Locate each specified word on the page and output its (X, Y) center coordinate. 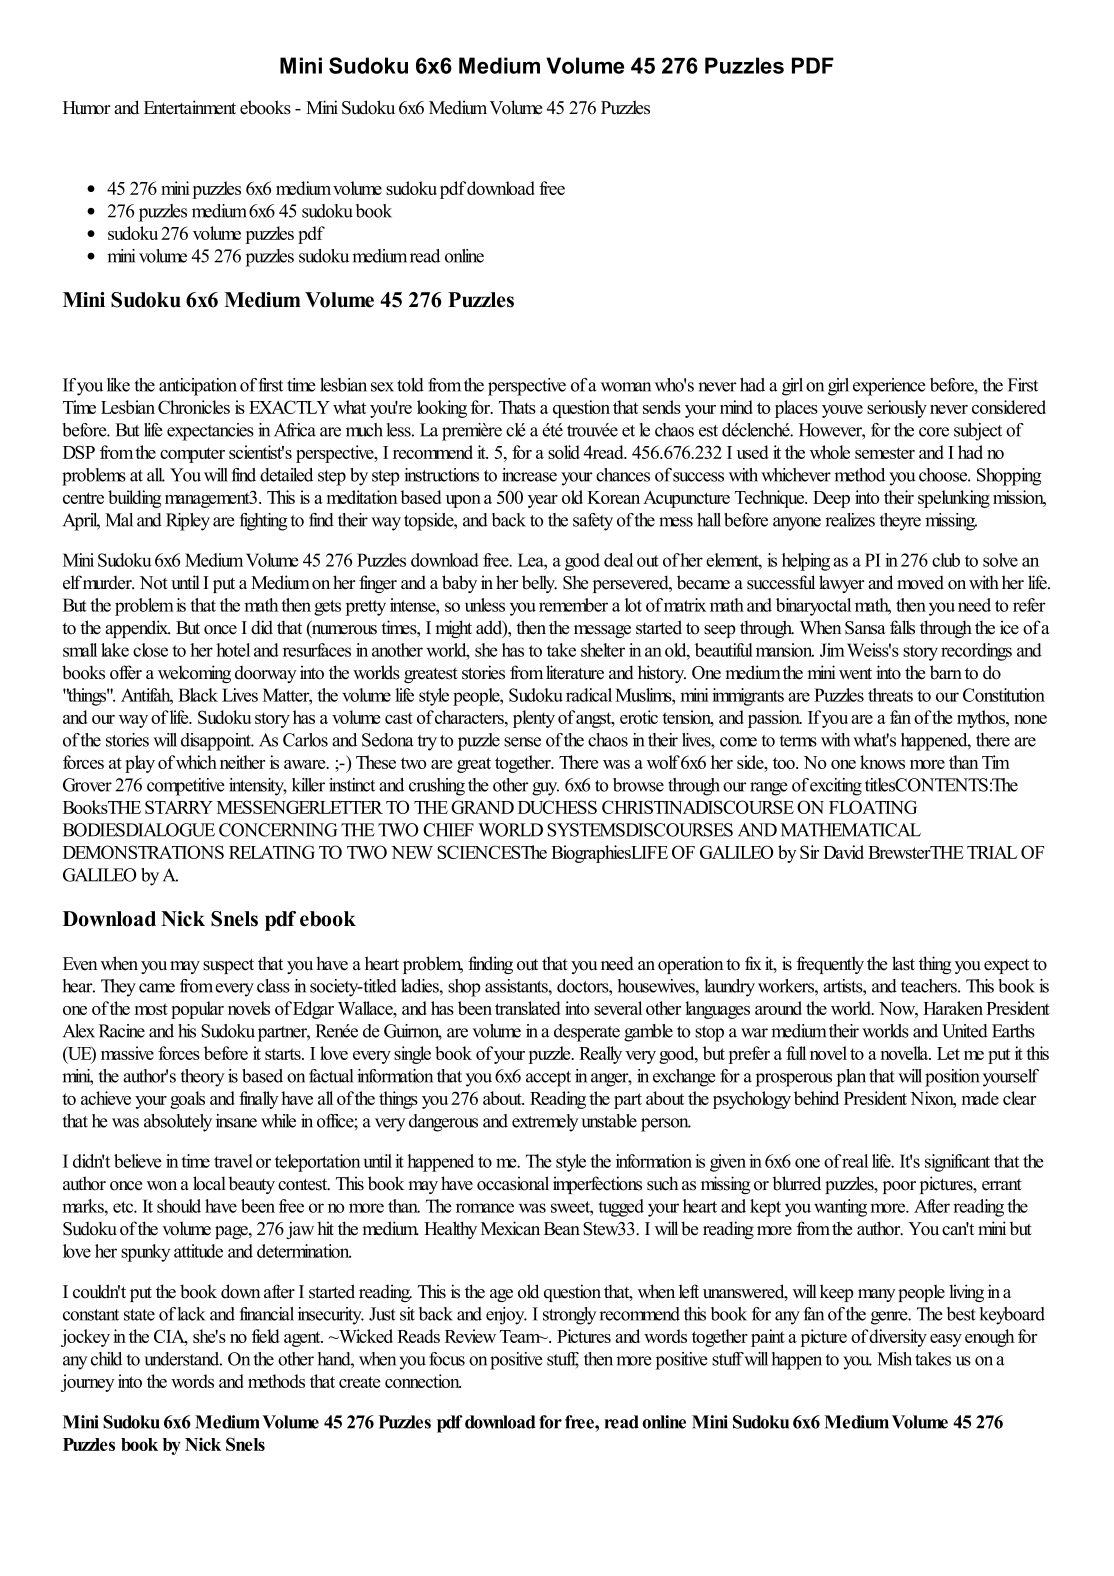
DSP (79, 452)
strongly (569, 1316)
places (796, 409)
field (266, 1336)
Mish (894, 1359)
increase (529, 475)
